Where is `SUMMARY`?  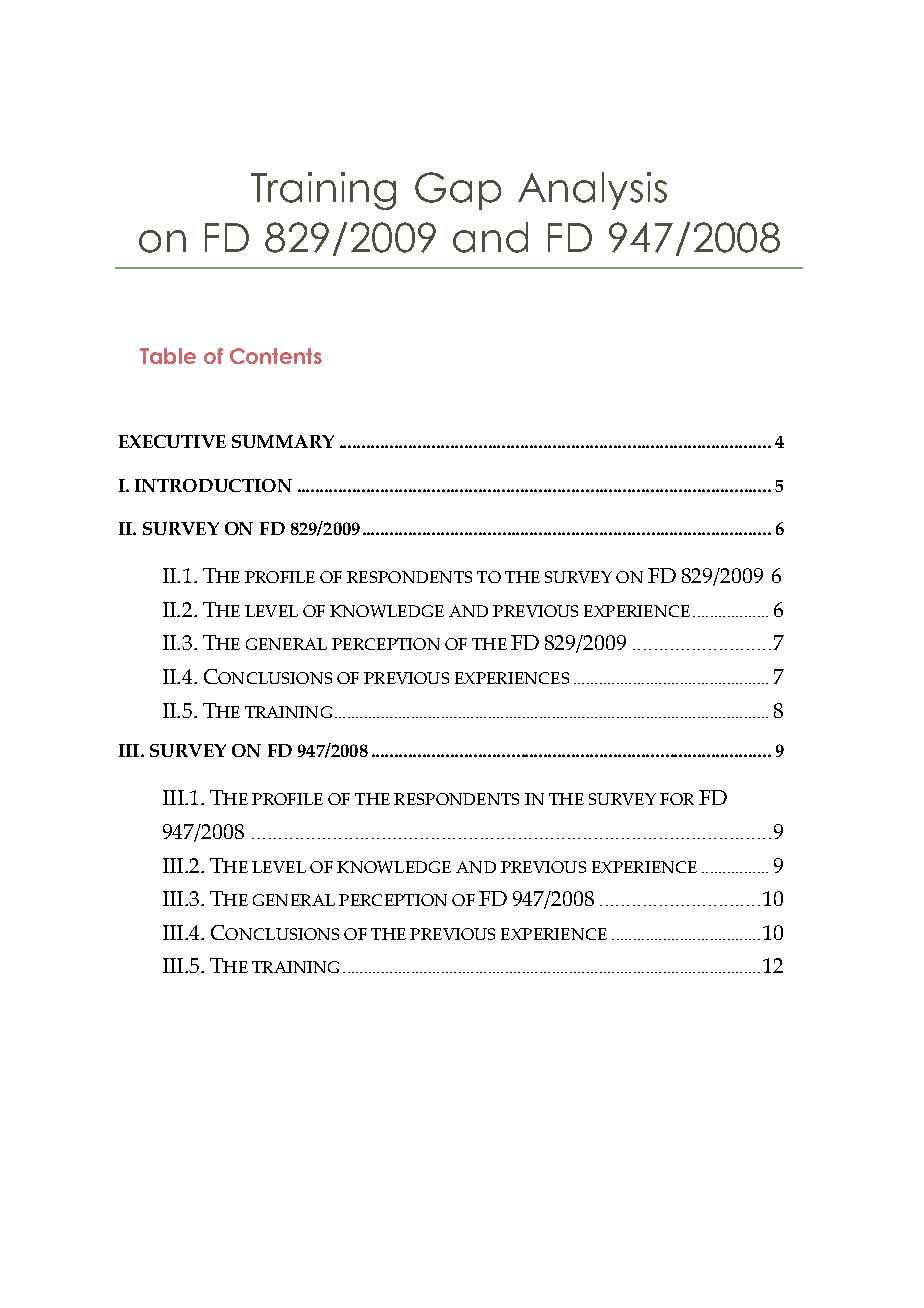
SUMMARY is located at coordinates (283, 441).
